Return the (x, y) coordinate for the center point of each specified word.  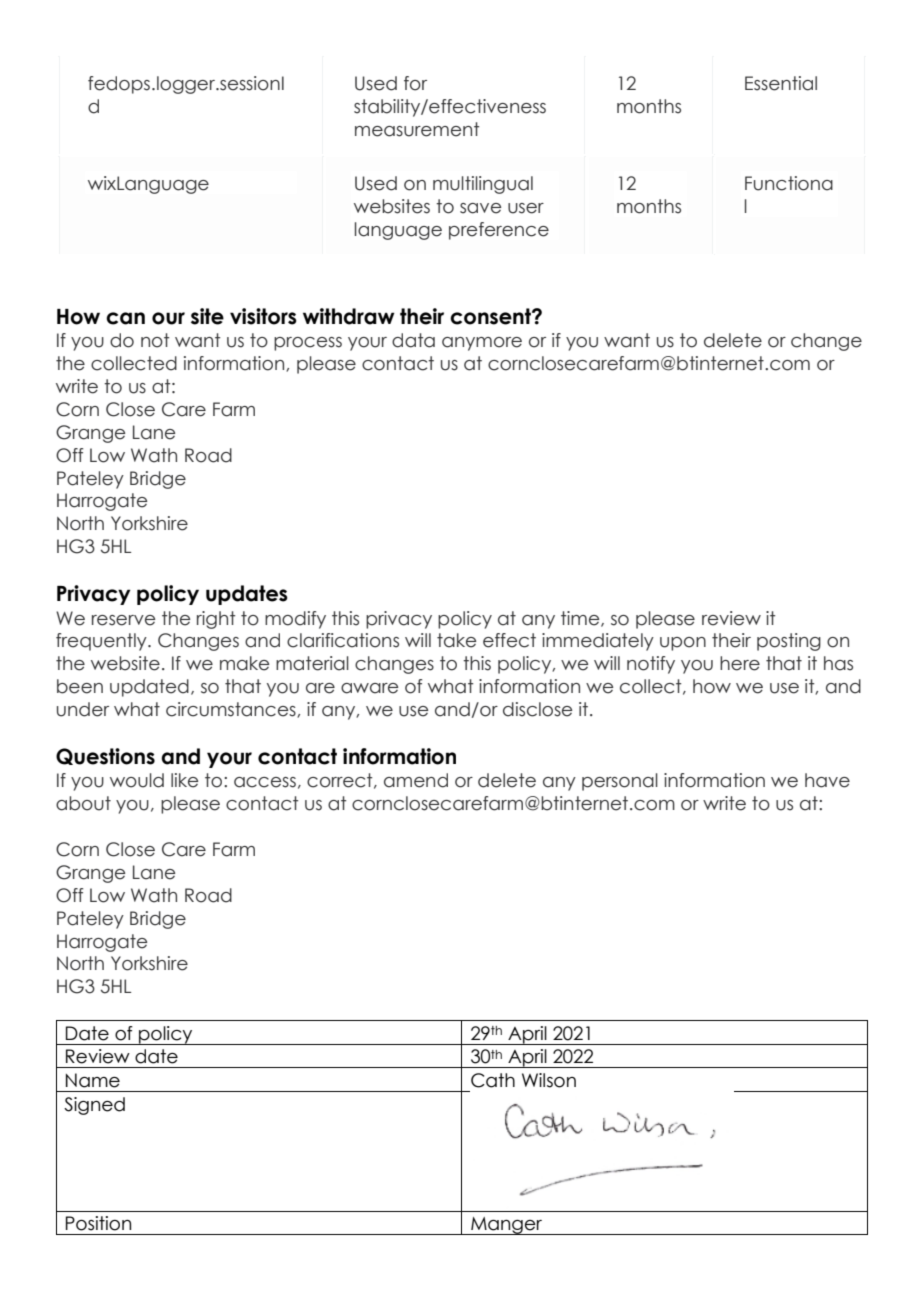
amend (416, 780)
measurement (417, 129)
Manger (507, 1226)
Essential (781, 83)
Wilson (549, 1080)
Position (98, 1223)
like (184, 780)
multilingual (483, 185)
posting (789, 642)
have (827, 780)
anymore (482, 344)
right (216, 620)
